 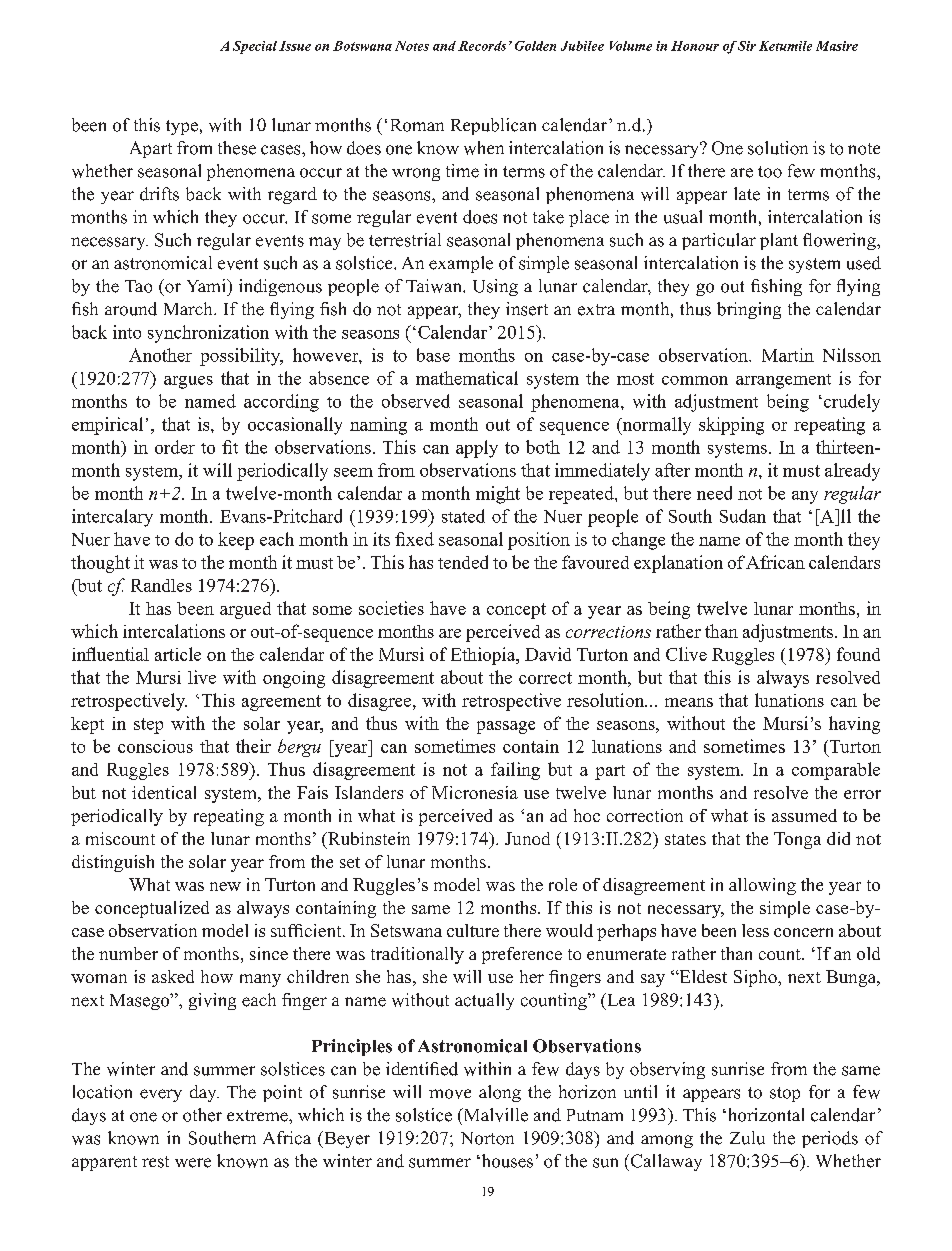 I want to click on Norton, so click(x=487, y=1138).
